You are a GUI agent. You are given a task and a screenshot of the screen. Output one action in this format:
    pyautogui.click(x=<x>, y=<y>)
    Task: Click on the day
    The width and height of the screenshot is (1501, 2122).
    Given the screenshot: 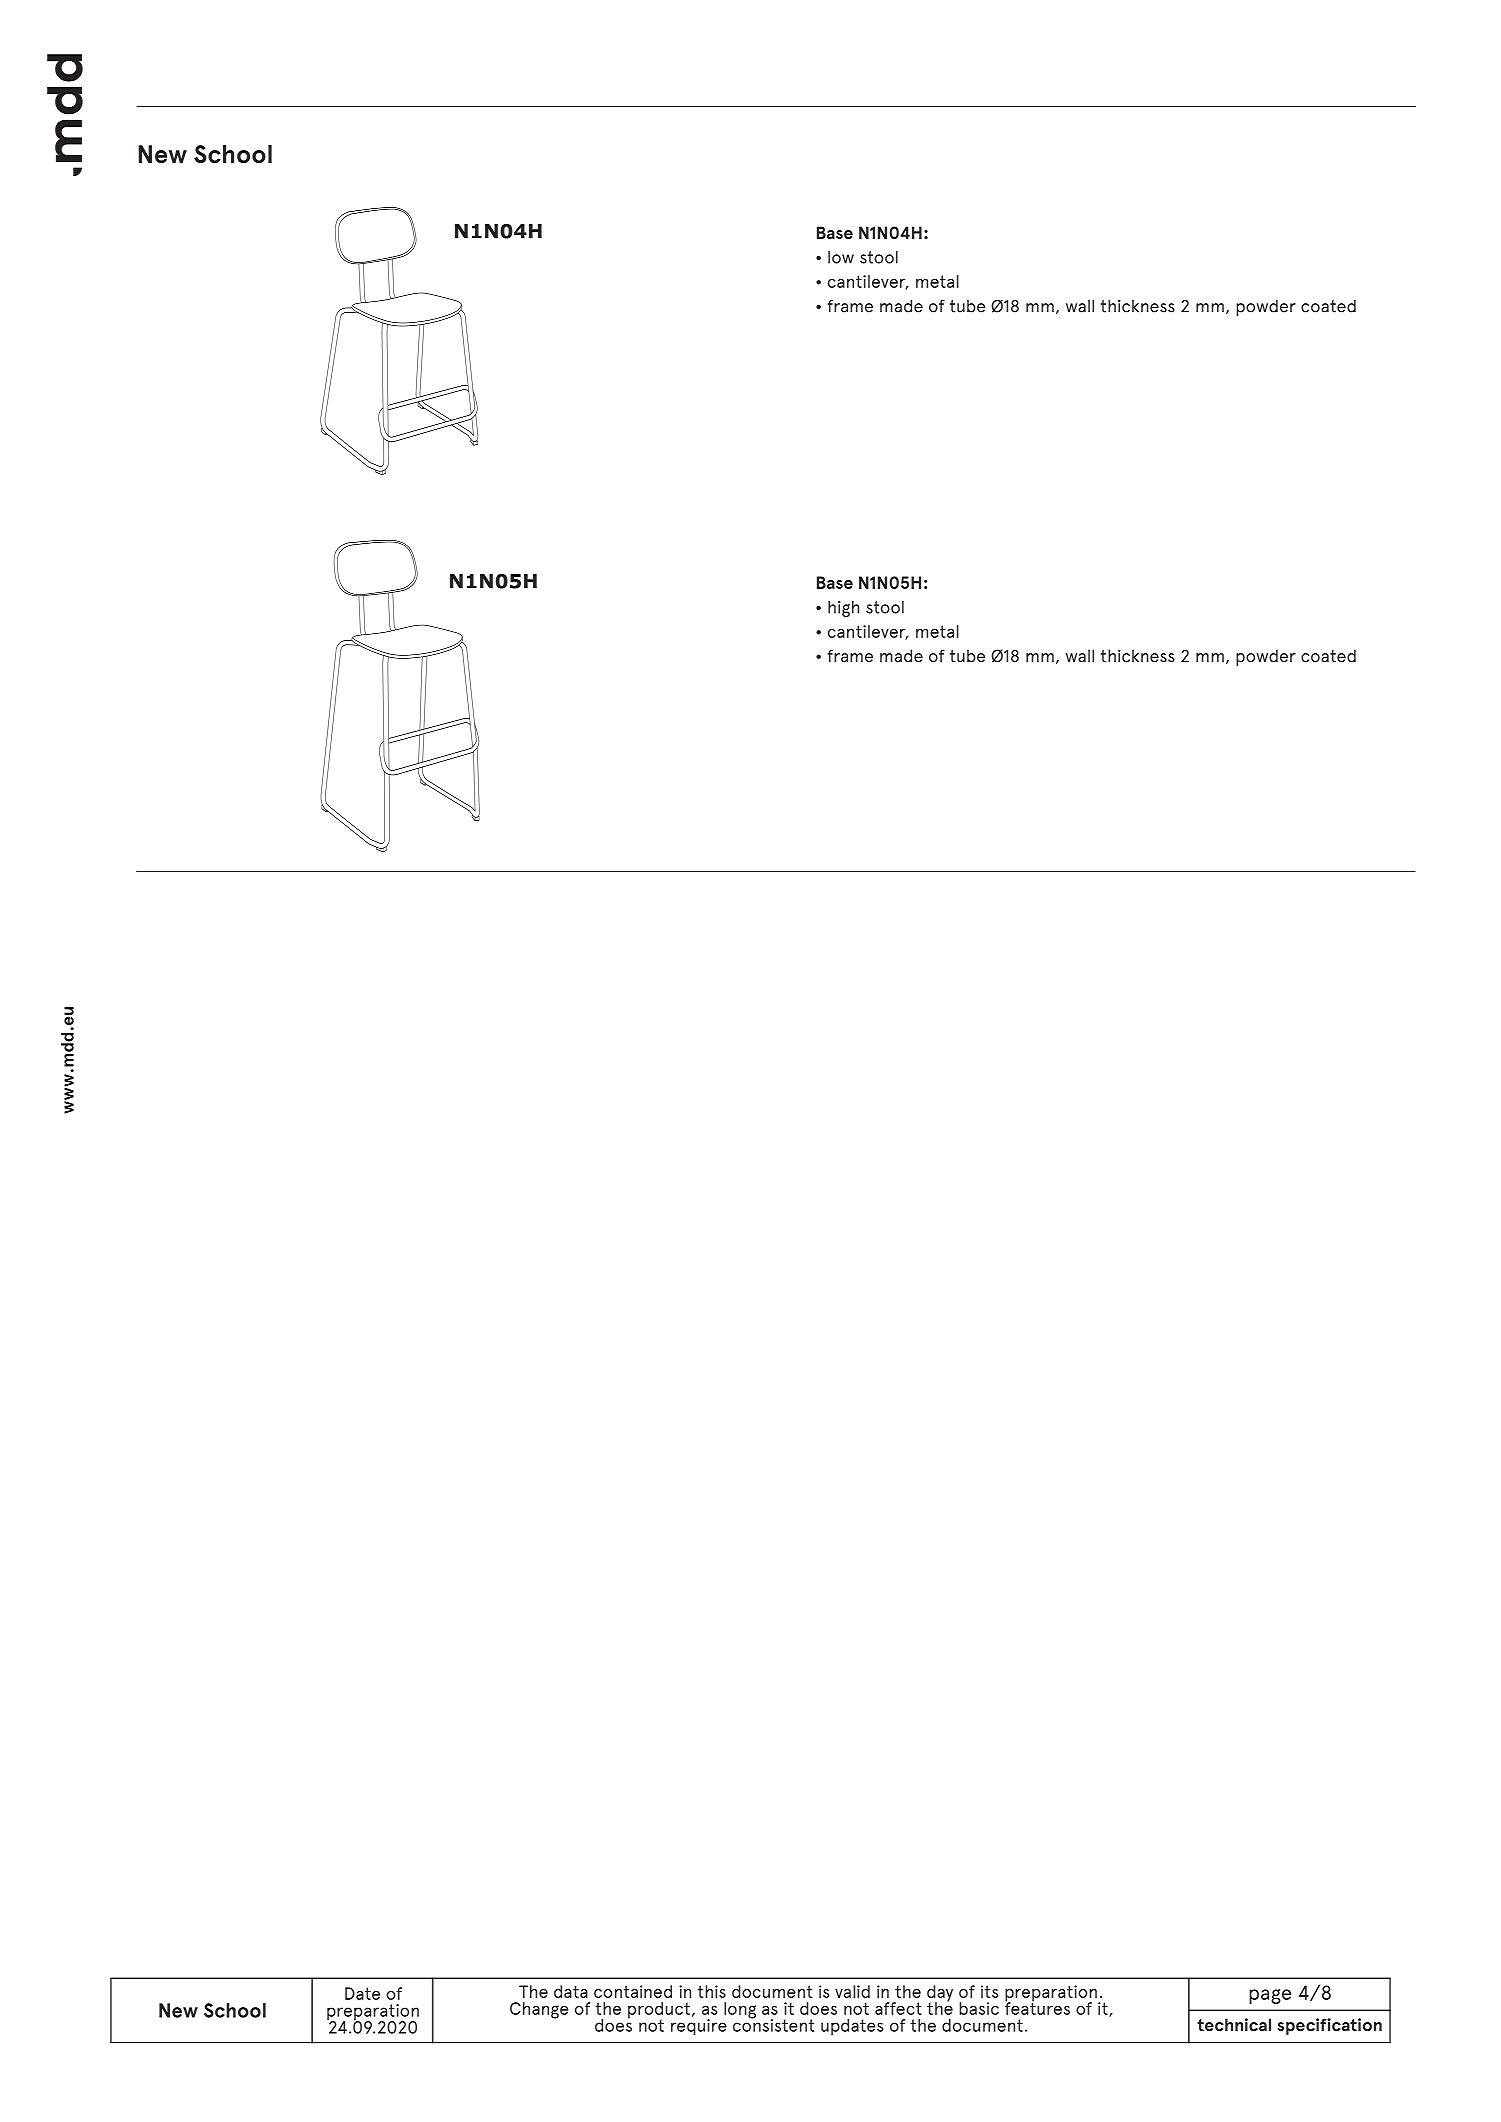 What is the action you would take?
    pyautogui.click(x=940, y=1994)
